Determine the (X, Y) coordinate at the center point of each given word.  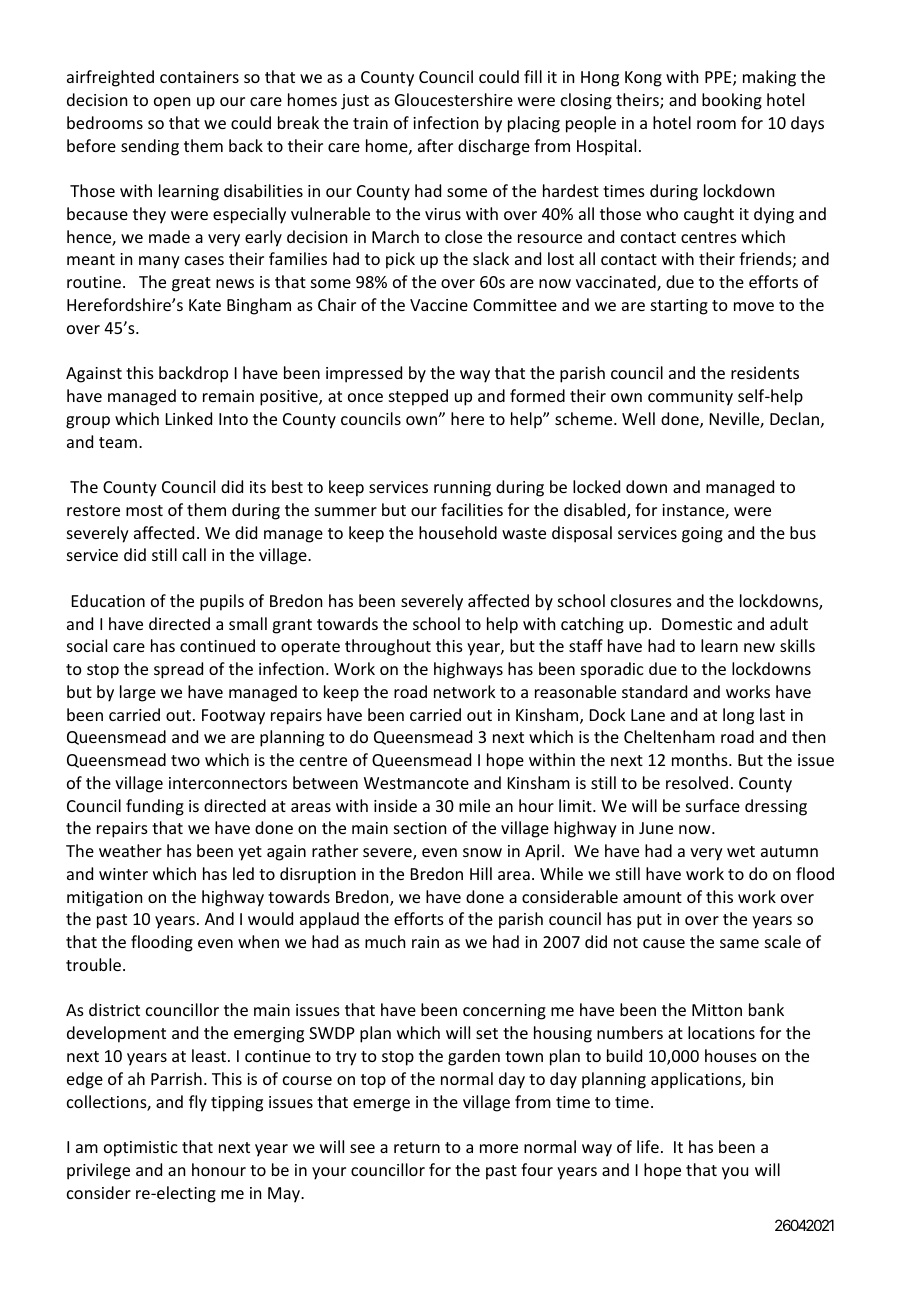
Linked (189, 418)
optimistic (141, 1149)
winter (123, 874)
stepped (418, 397)
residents (765, 372)
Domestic (697, 624)
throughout (388, 647)
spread (178, 670)
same (739, 943)
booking (732, 101)
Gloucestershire (454, 99)
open (172, 103)
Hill (481, 873)
